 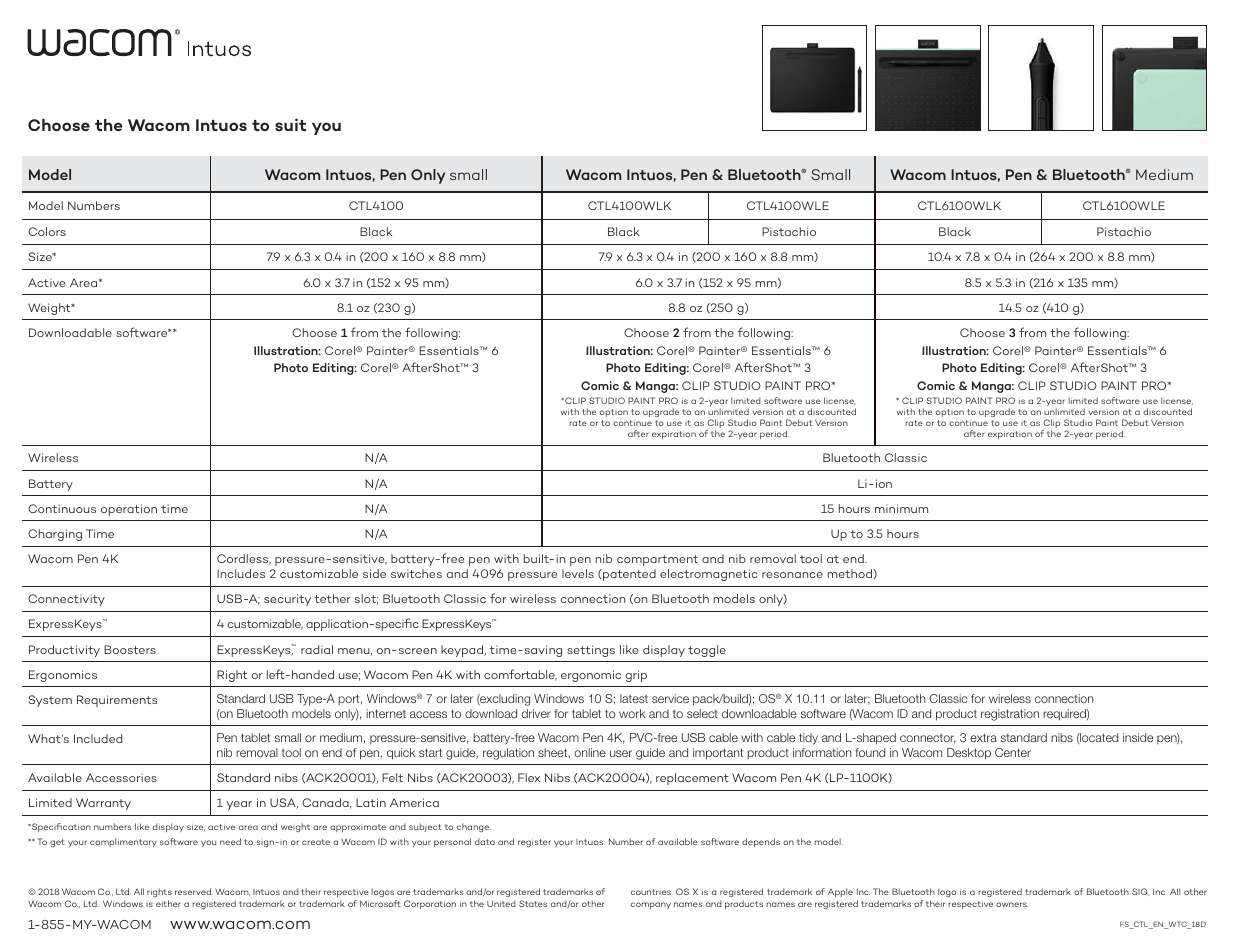 I want to click on levels, so click(x=578, y=573).
